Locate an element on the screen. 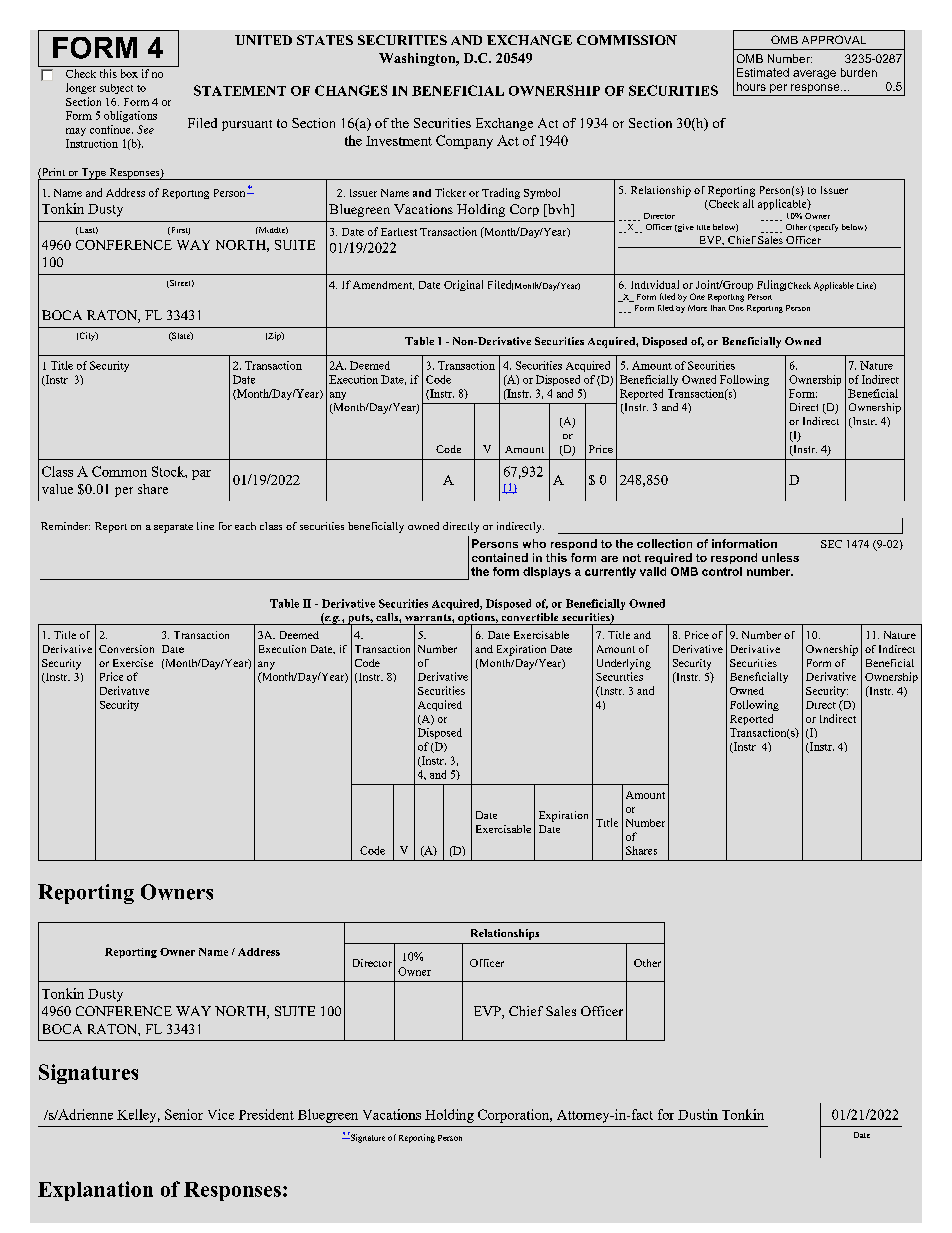 Image resolution: width=952 pixels, height=1233 pixels. contained is located at coordinates (500, 557).
